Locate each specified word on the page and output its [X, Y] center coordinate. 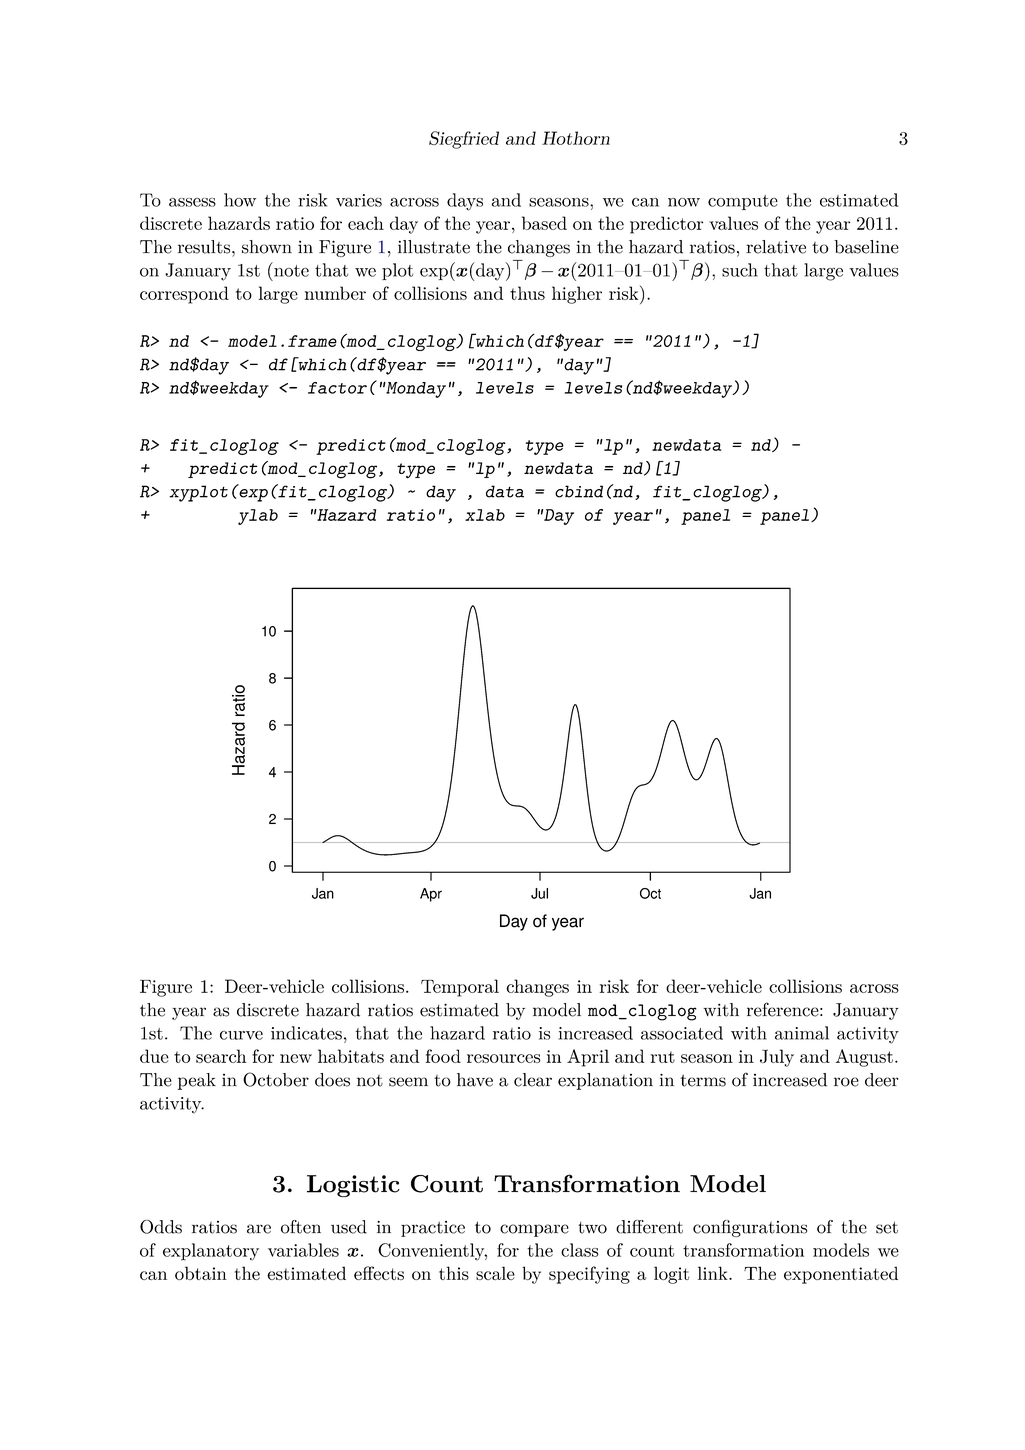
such [740, 270]
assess [192, 202]
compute [743, 202]
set [887, 1227]
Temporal [460, 988]
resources [504, 1058]
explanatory [211, 1252]
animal [802, 1033]
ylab [258, 517]
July [777, 1058]
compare [534, 1230]
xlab [485, 515]
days [465, 202]
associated [682, 1033]
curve [241, 1035]
